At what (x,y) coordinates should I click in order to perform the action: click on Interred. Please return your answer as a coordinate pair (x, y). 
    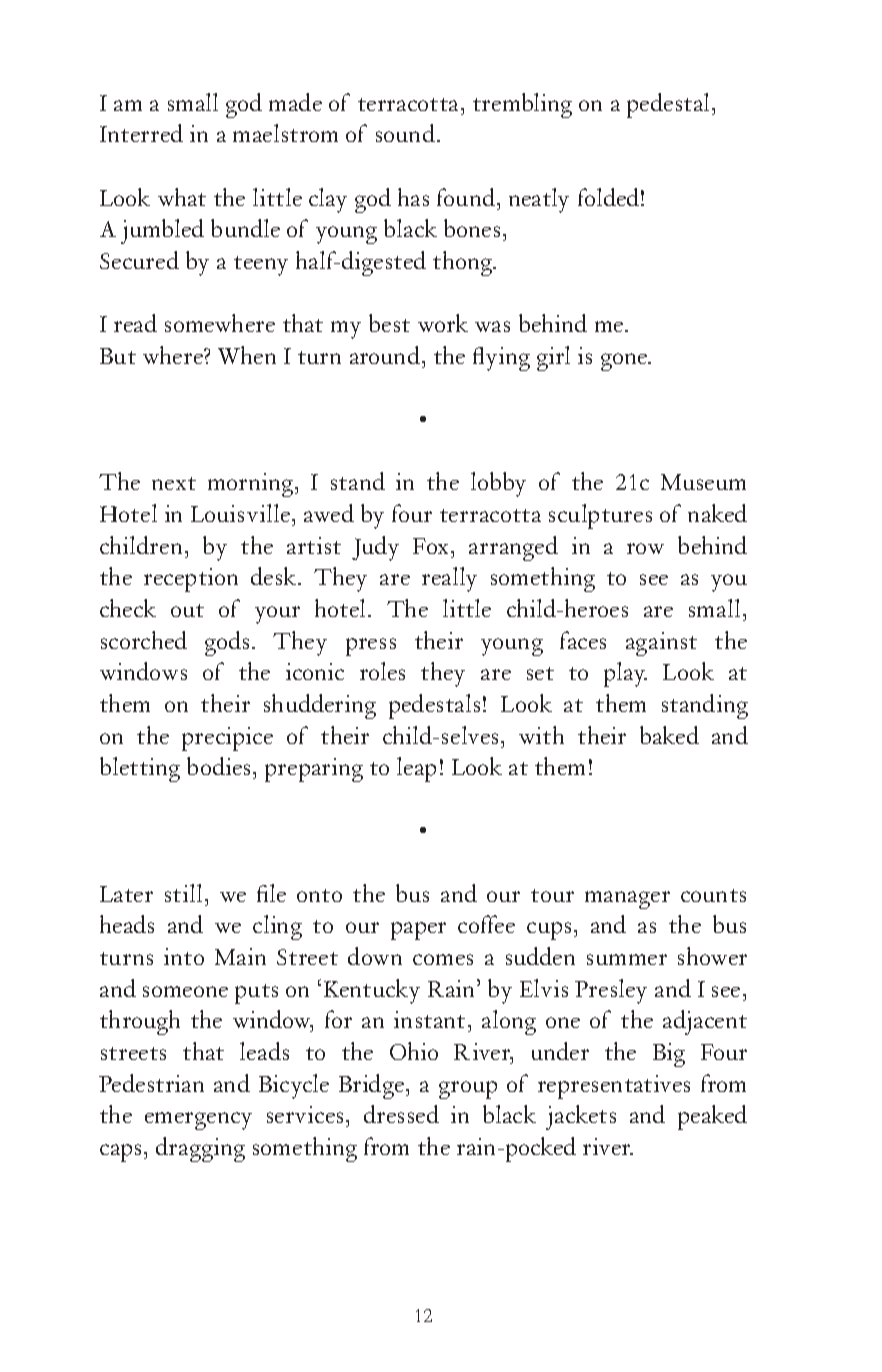
    Looking at the image, I should click on (141, 133).
